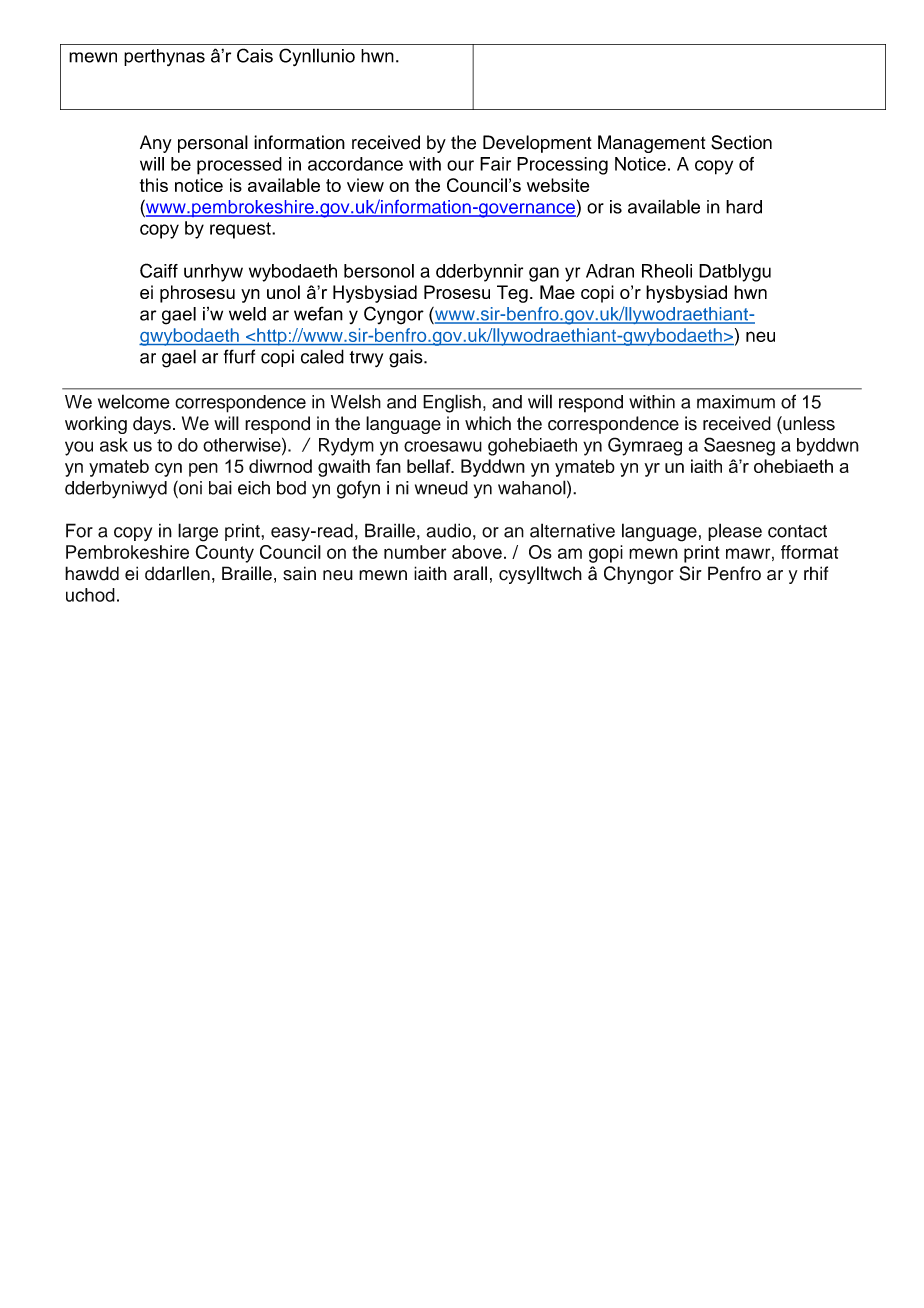 This screenshot has width=924, height=1308. I want to click on maximum, so click(736, 402).
